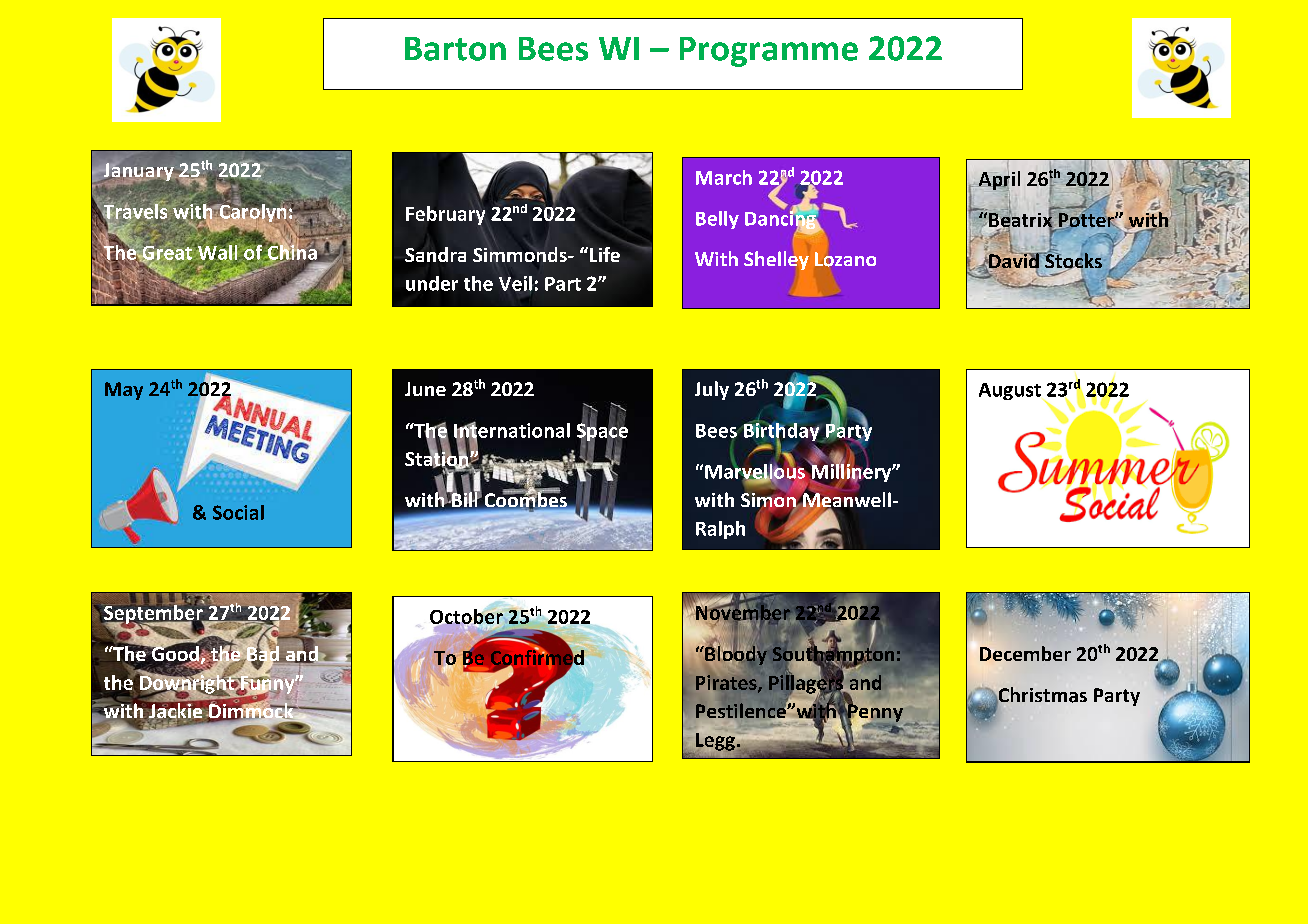 This document has width=1308, height=924. Describe the element at coordinates (715, 742) in the document. I see `Legg` at that location.
